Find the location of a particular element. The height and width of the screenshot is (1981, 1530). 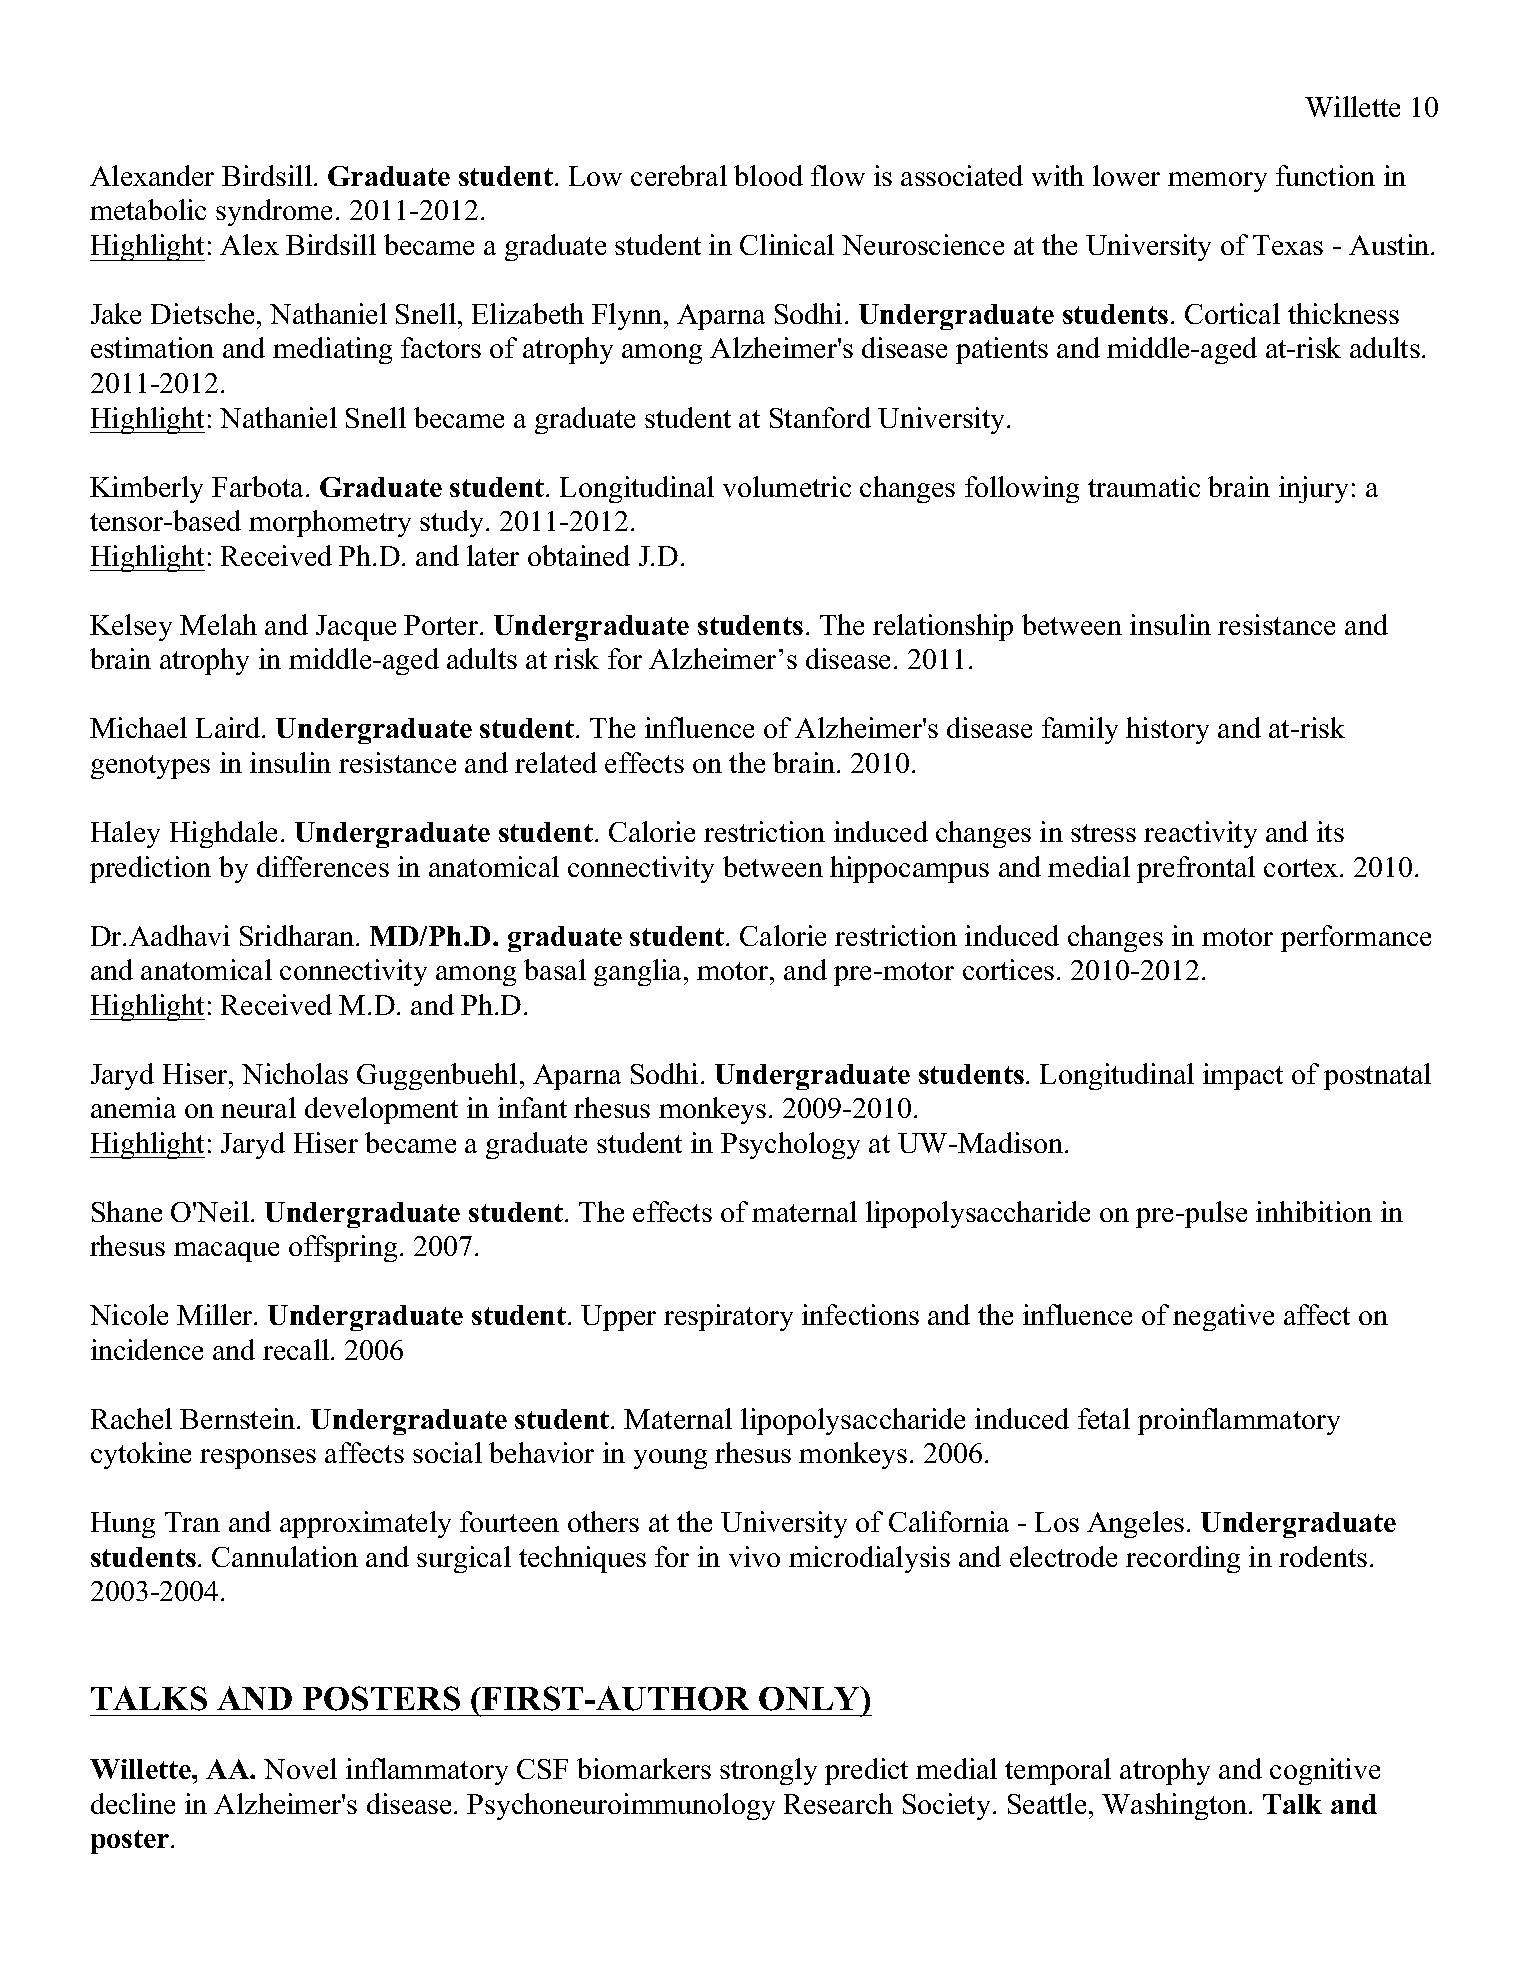

Clinical is located at coordinates (787, 244).
